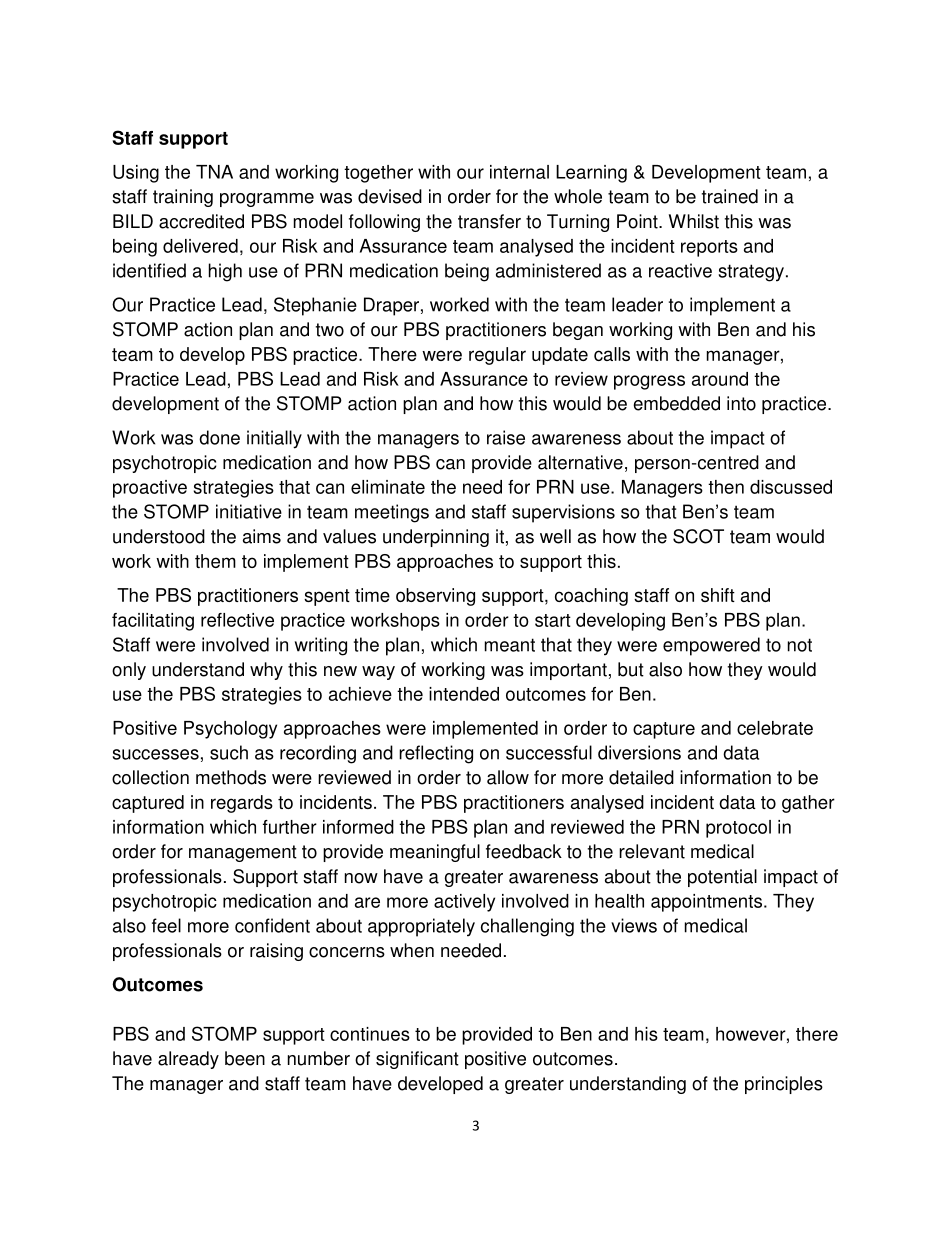  What do you see at coordinates (718, 595) in the page?
I see `shift` at bounding box center [718, 595].
